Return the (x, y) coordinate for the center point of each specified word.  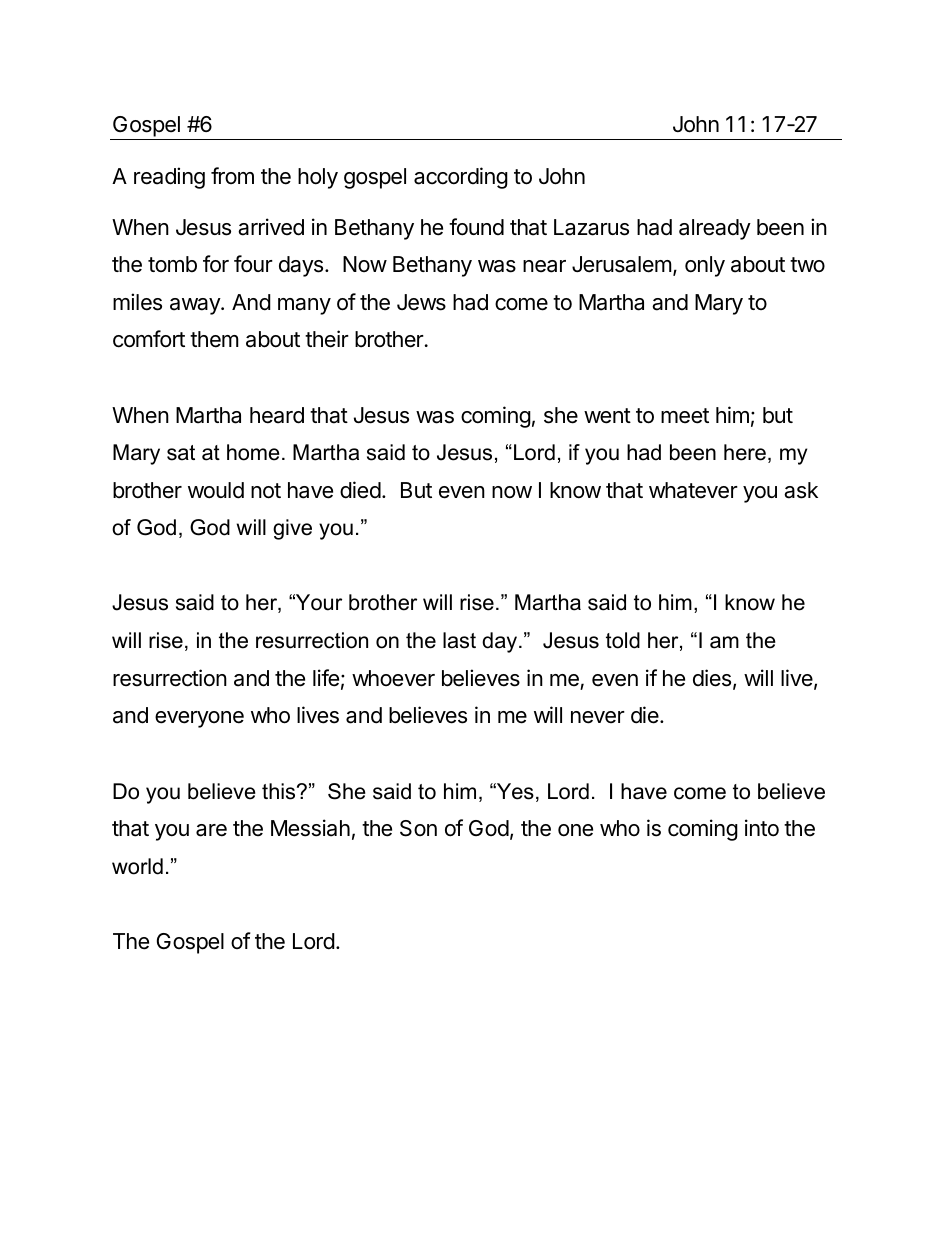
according (461, 178)
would (216, 490)
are (211, 830)
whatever (693, 490)
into (762, 828)
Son (418, 828)
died (360, 490)
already (715, 229)
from (232, 175)
